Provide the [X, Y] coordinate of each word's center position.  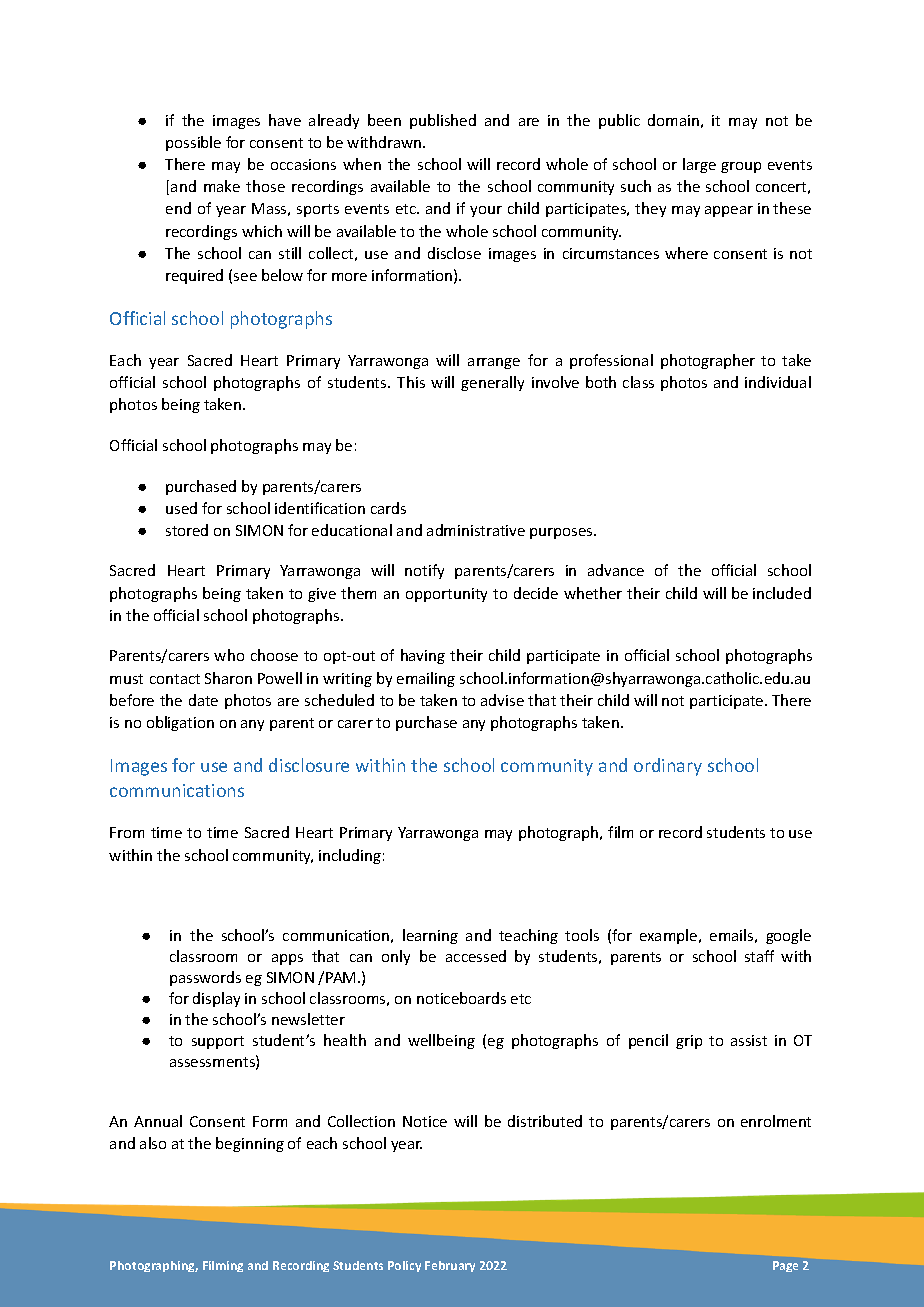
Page [785, 1266]
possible [193, 143]
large [699, 165]
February [450, 1266]
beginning [250, 1144]
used [181, 508]
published [443, 121]
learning [430, 936]
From [127, 832]
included [782, 593]
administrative [476, 530]
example [670, 936]
